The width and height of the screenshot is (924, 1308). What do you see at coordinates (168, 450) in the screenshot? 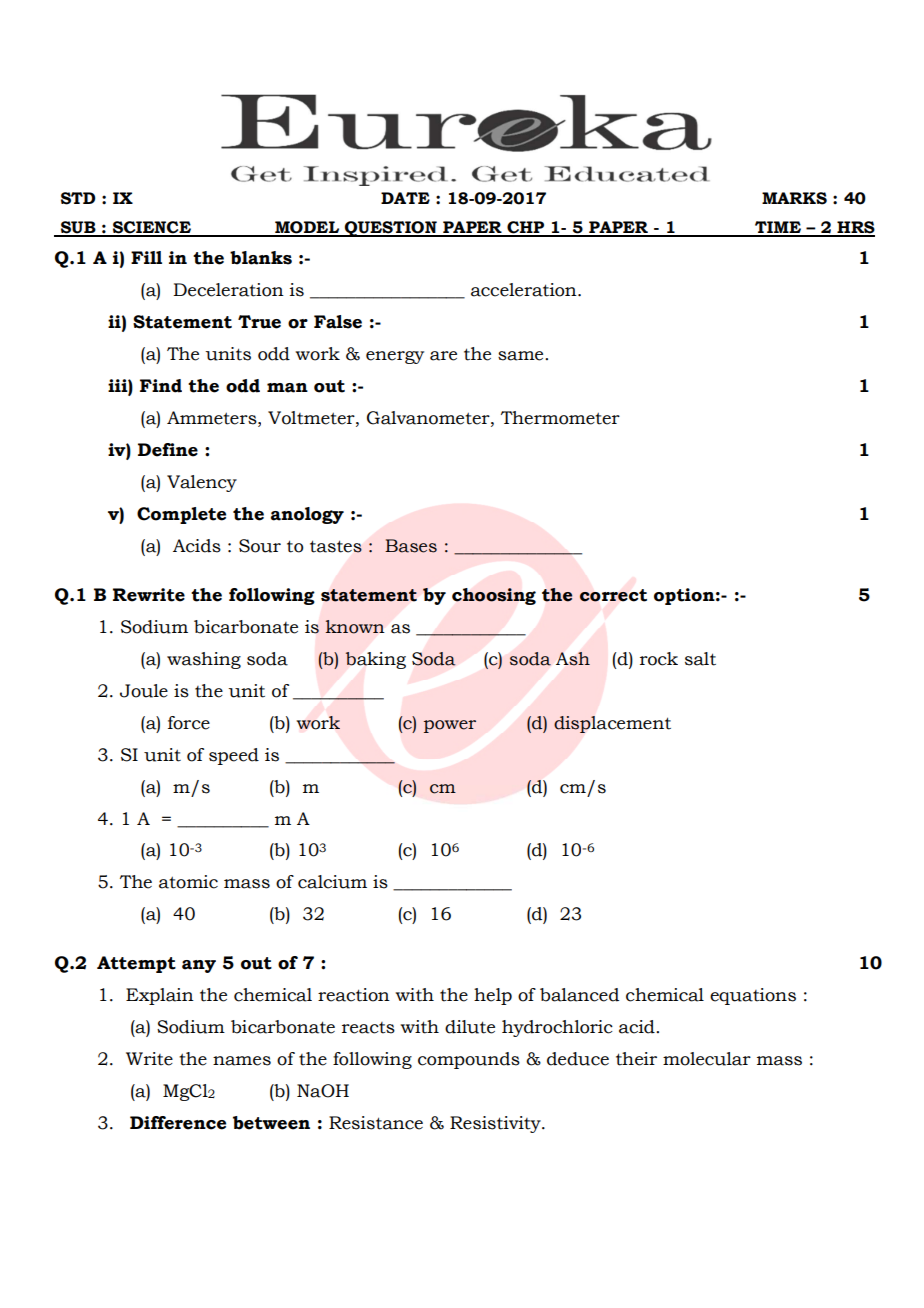
I see `Define` at bounding box center [168, 450].
